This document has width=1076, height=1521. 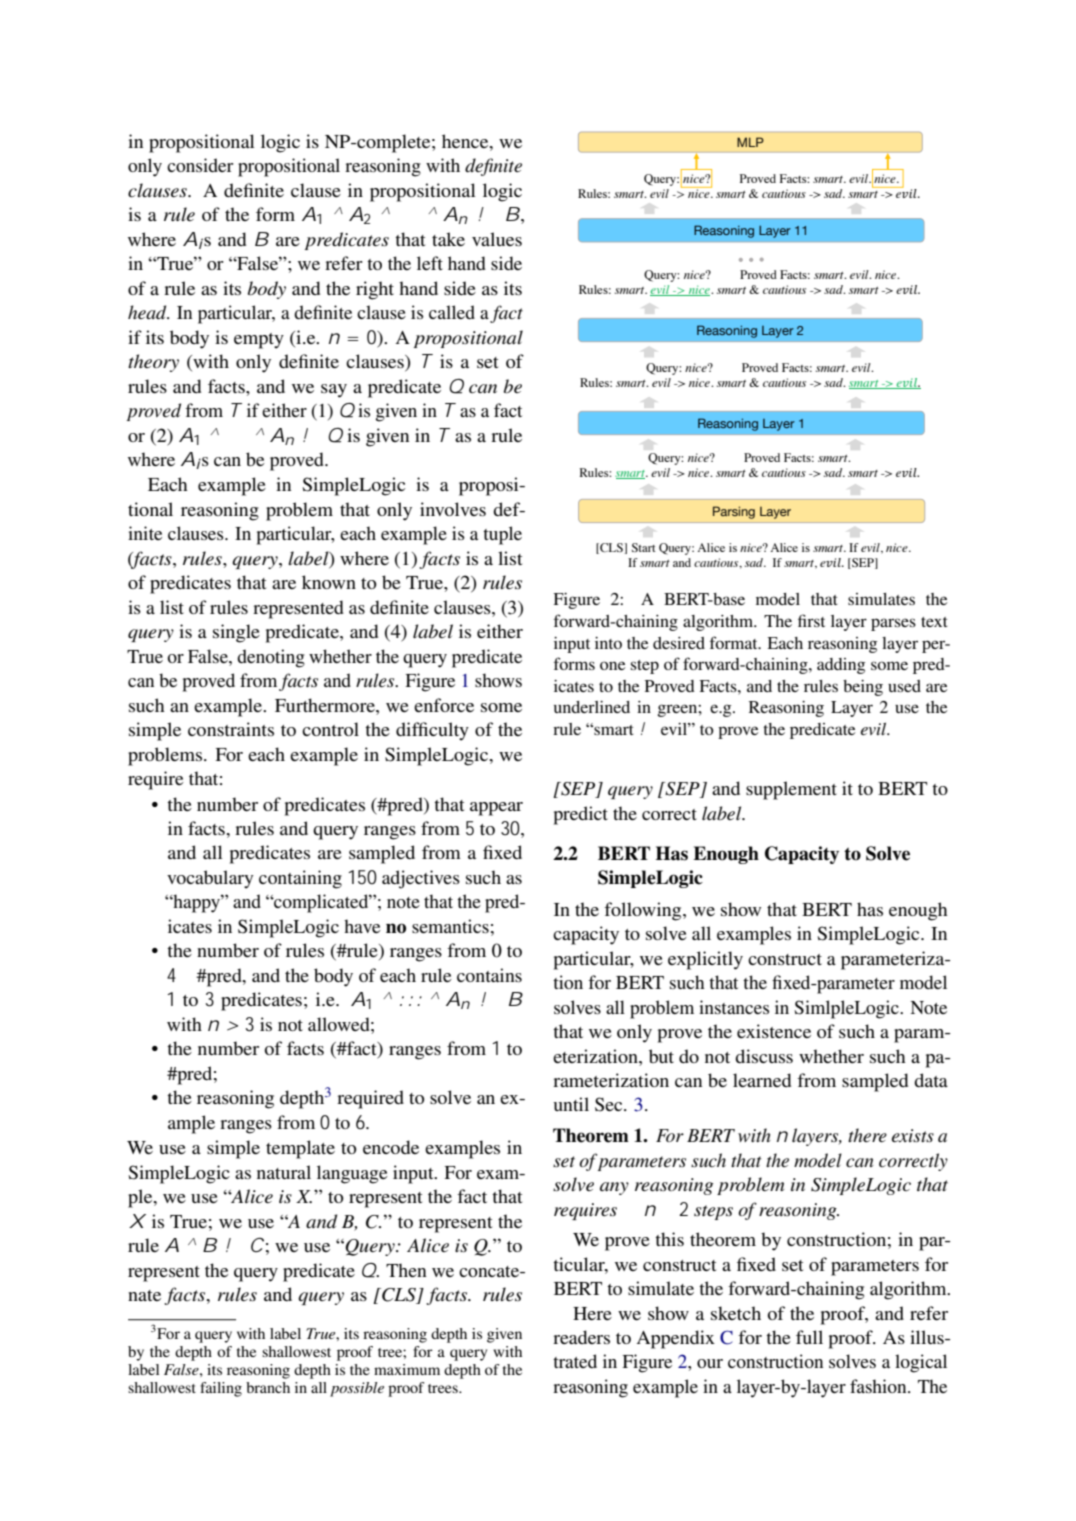 What do you see at coordinates (466, 141) in the document?
I see `hence` at bounding box center [466, 141].
